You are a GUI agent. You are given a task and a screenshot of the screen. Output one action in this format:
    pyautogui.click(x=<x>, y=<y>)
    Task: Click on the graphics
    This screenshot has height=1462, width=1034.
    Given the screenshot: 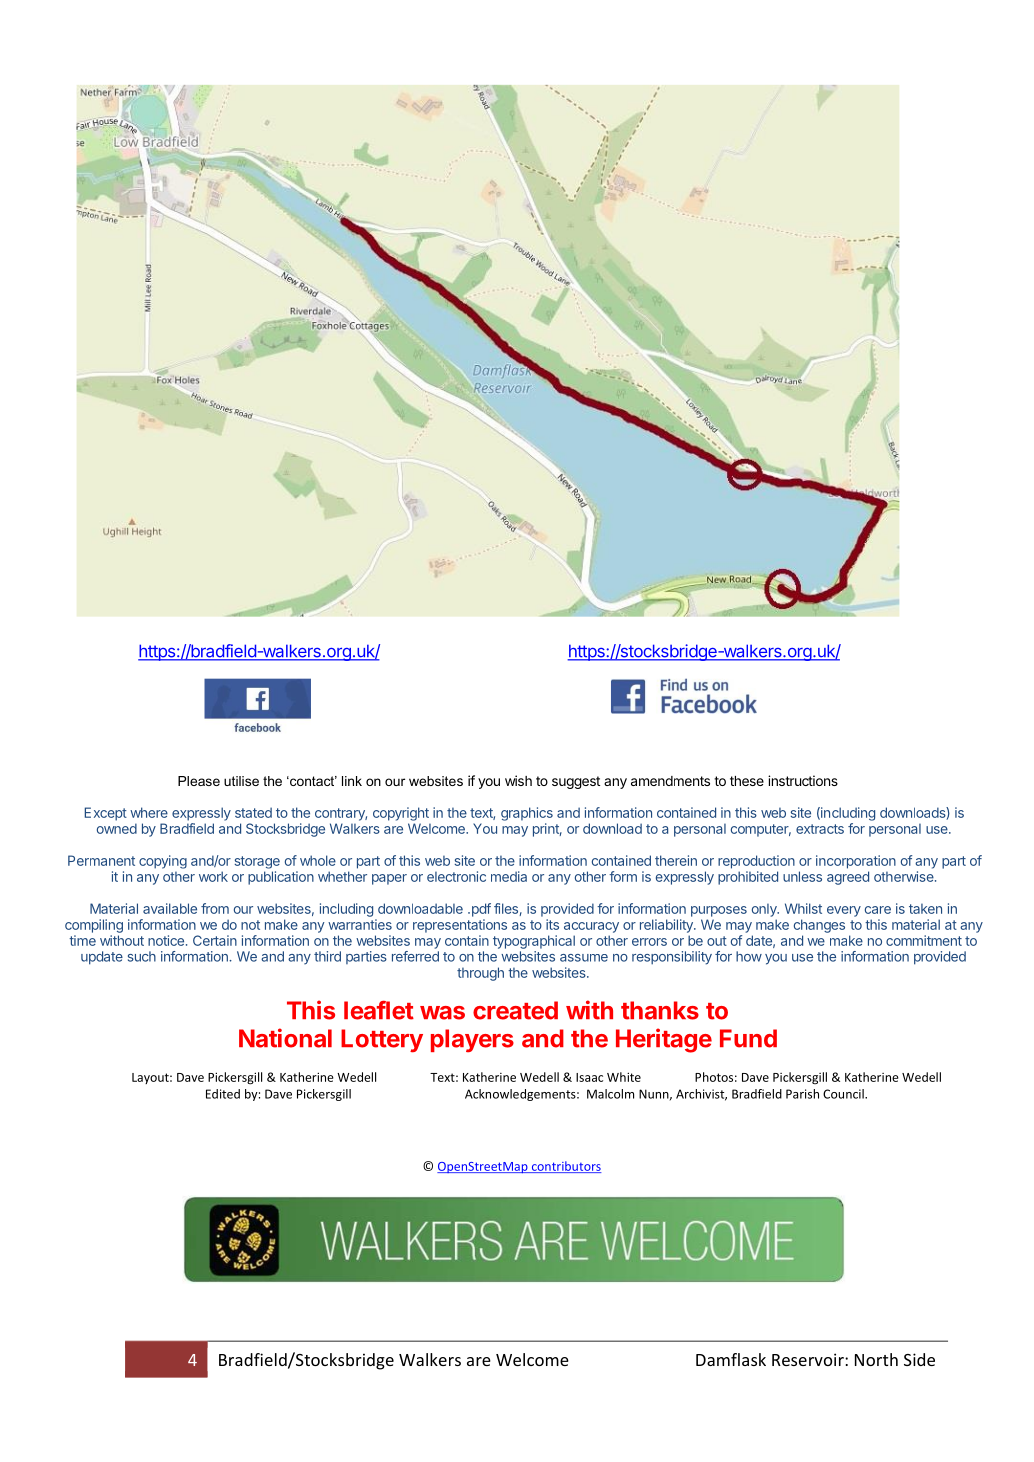 What is the action you would take?
    pyautogui.click(x=527, y=814)
